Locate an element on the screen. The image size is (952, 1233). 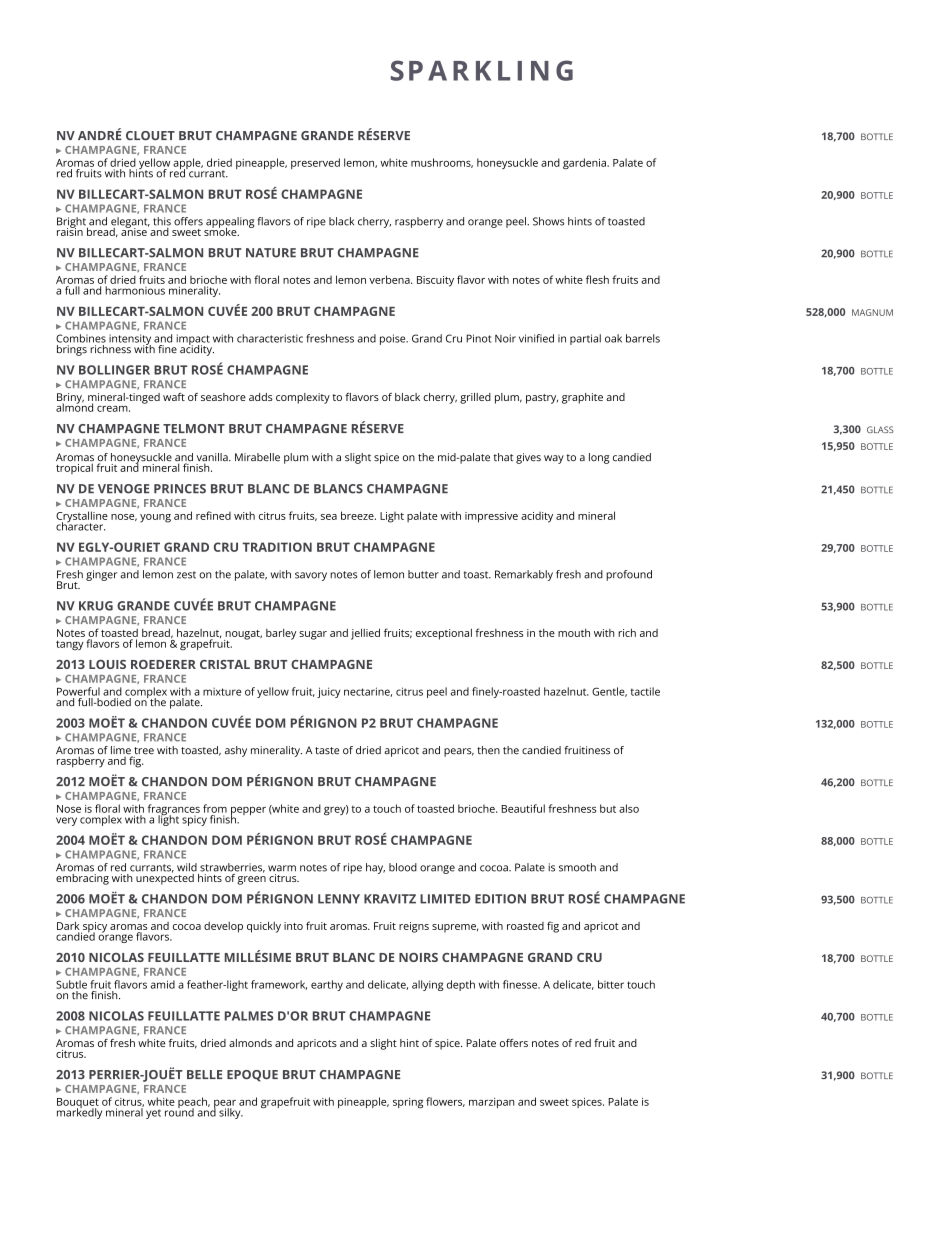
tactile is located at coordinates (645, 691).
